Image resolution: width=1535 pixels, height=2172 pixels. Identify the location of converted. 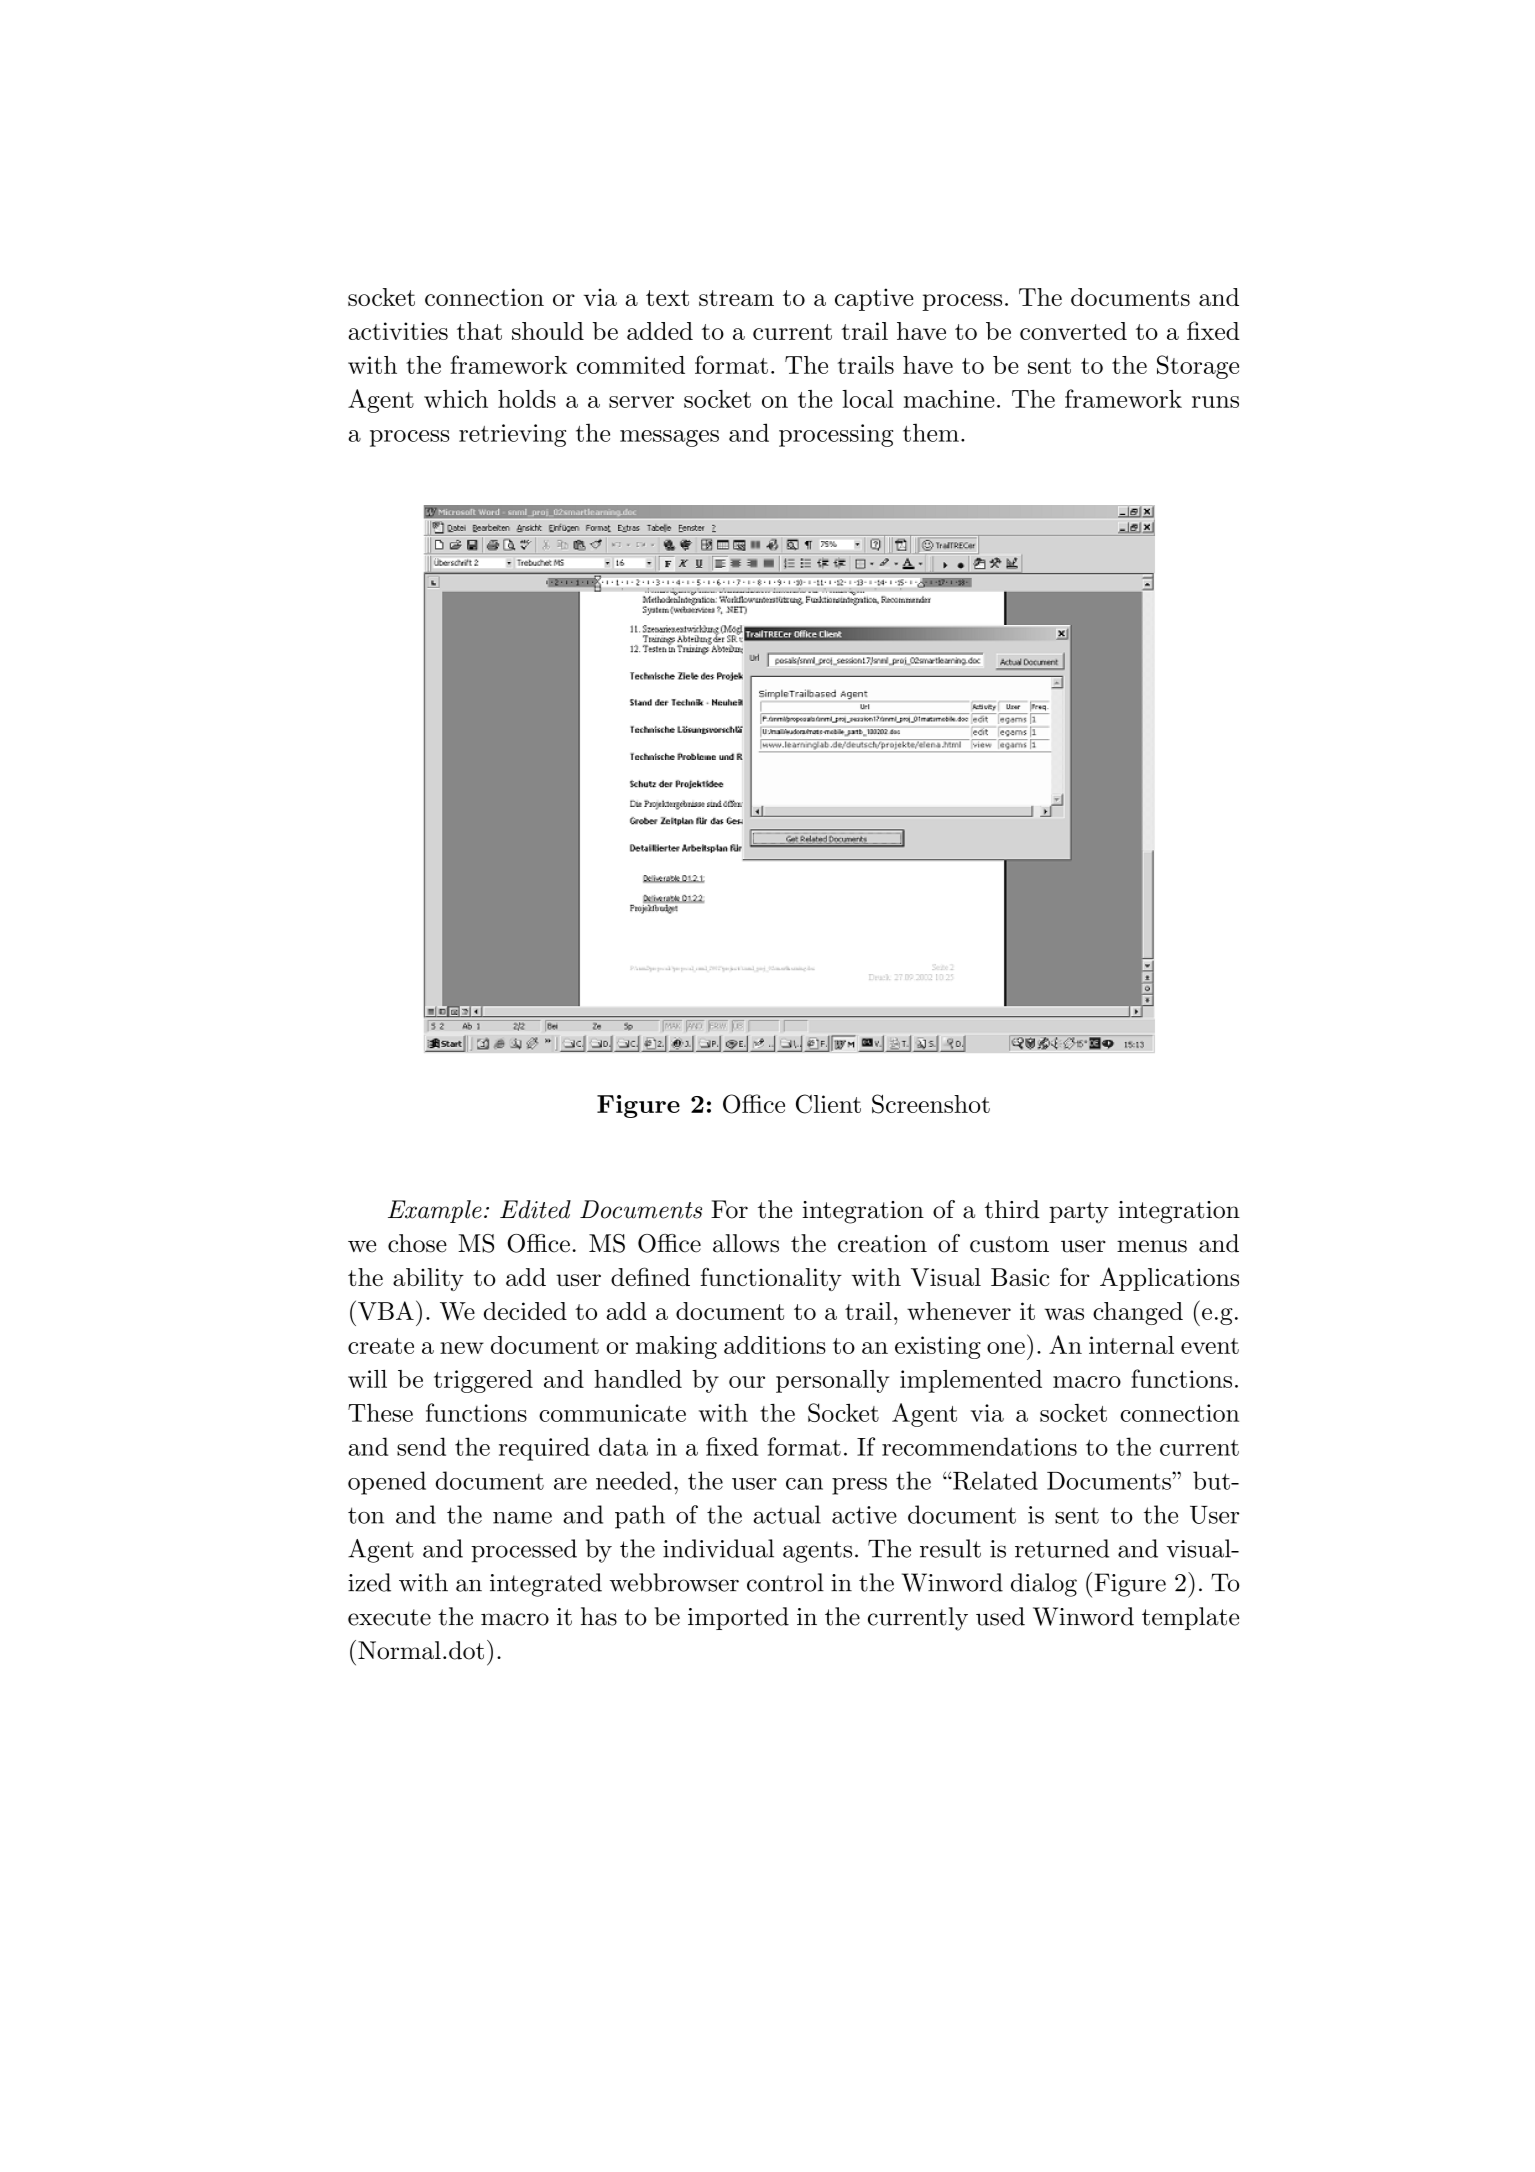
(1073, 331).
